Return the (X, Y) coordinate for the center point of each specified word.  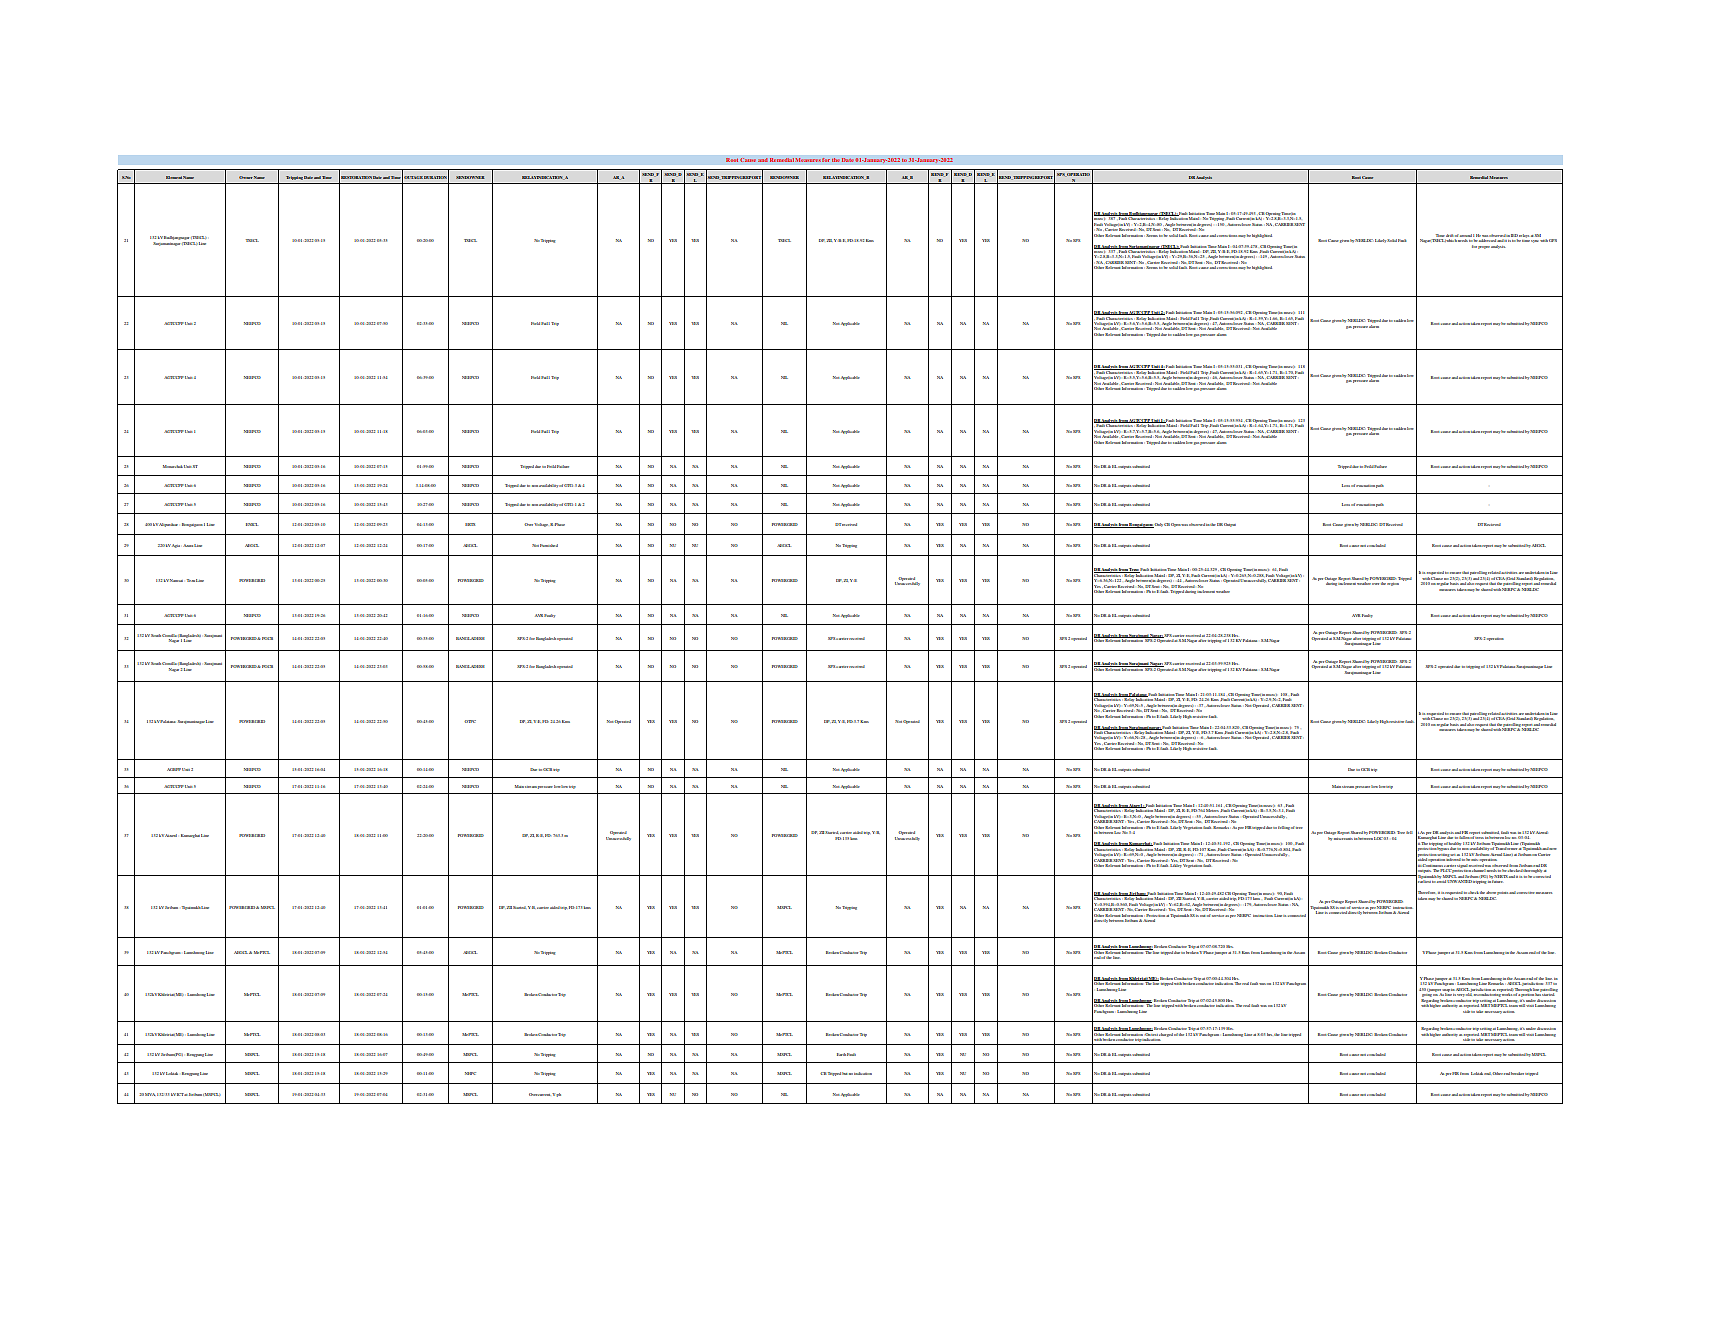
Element (174, 177)
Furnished (549, 545)
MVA (150, 1094)
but (845, 1073)
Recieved (1492, 524)
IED (1514, 235)
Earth (841, 1054)
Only (1158, 525)
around (1466, 235)
